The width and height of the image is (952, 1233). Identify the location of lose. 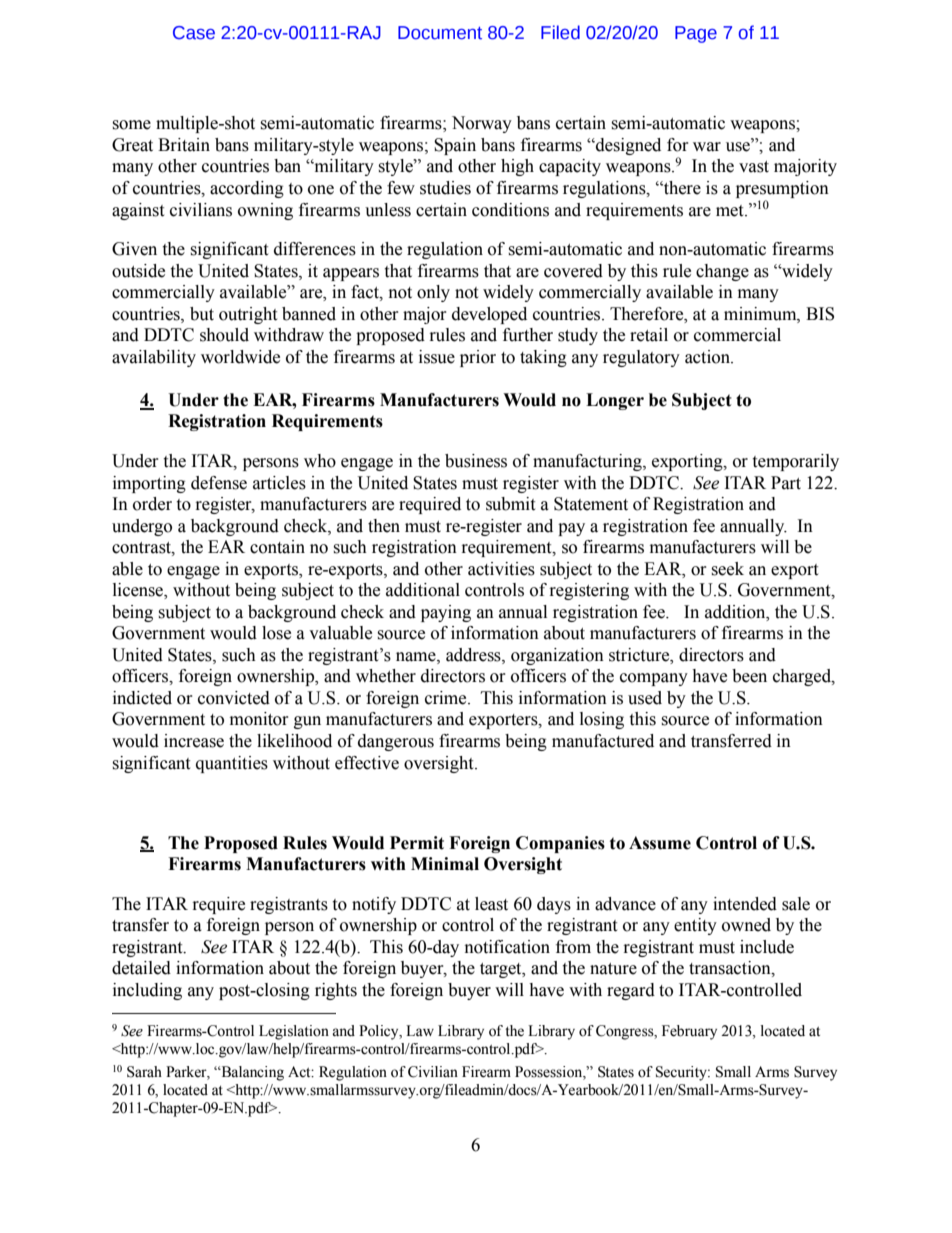
(276, 633).
